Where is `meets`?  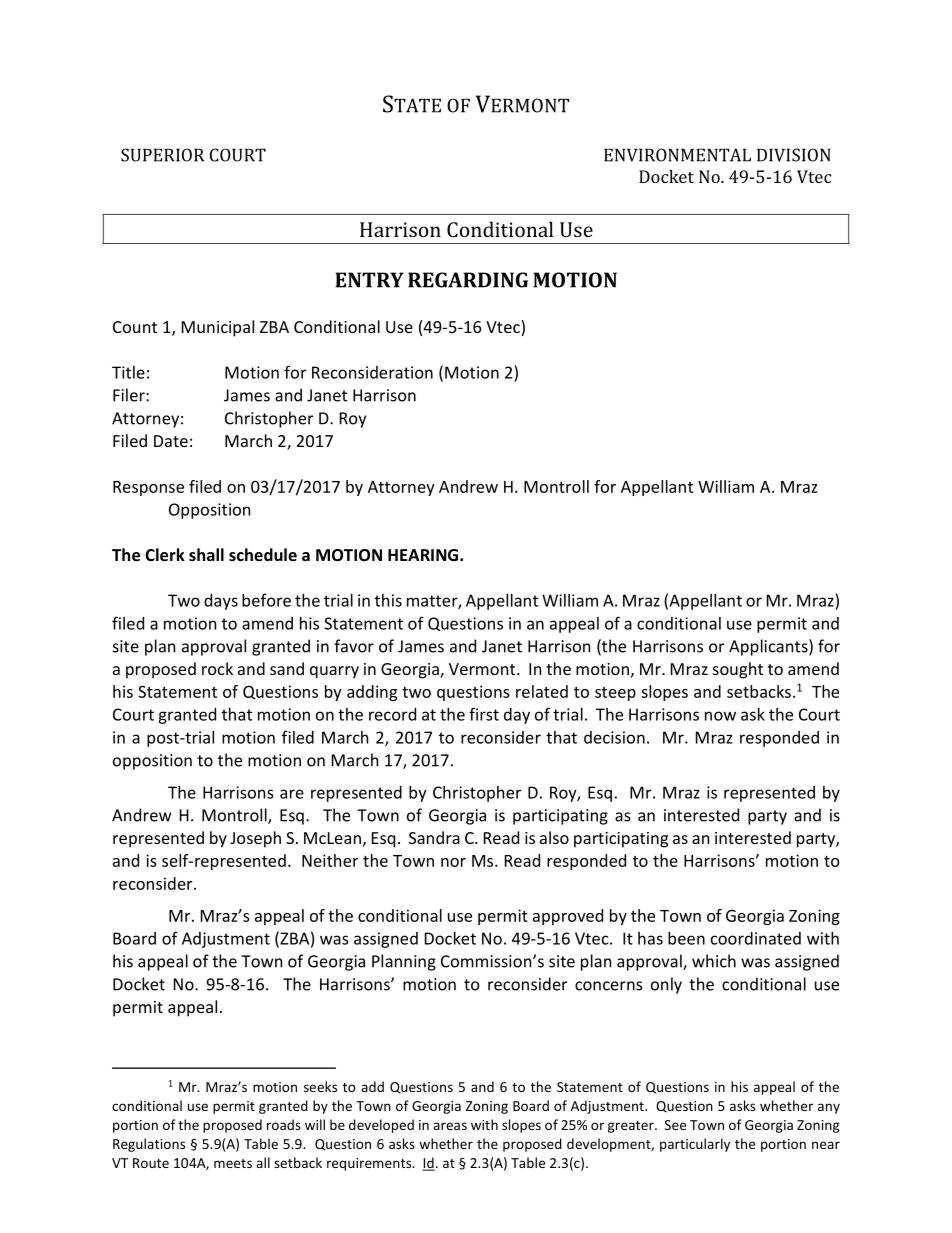 meets is located at coordinates (233, 1163).
